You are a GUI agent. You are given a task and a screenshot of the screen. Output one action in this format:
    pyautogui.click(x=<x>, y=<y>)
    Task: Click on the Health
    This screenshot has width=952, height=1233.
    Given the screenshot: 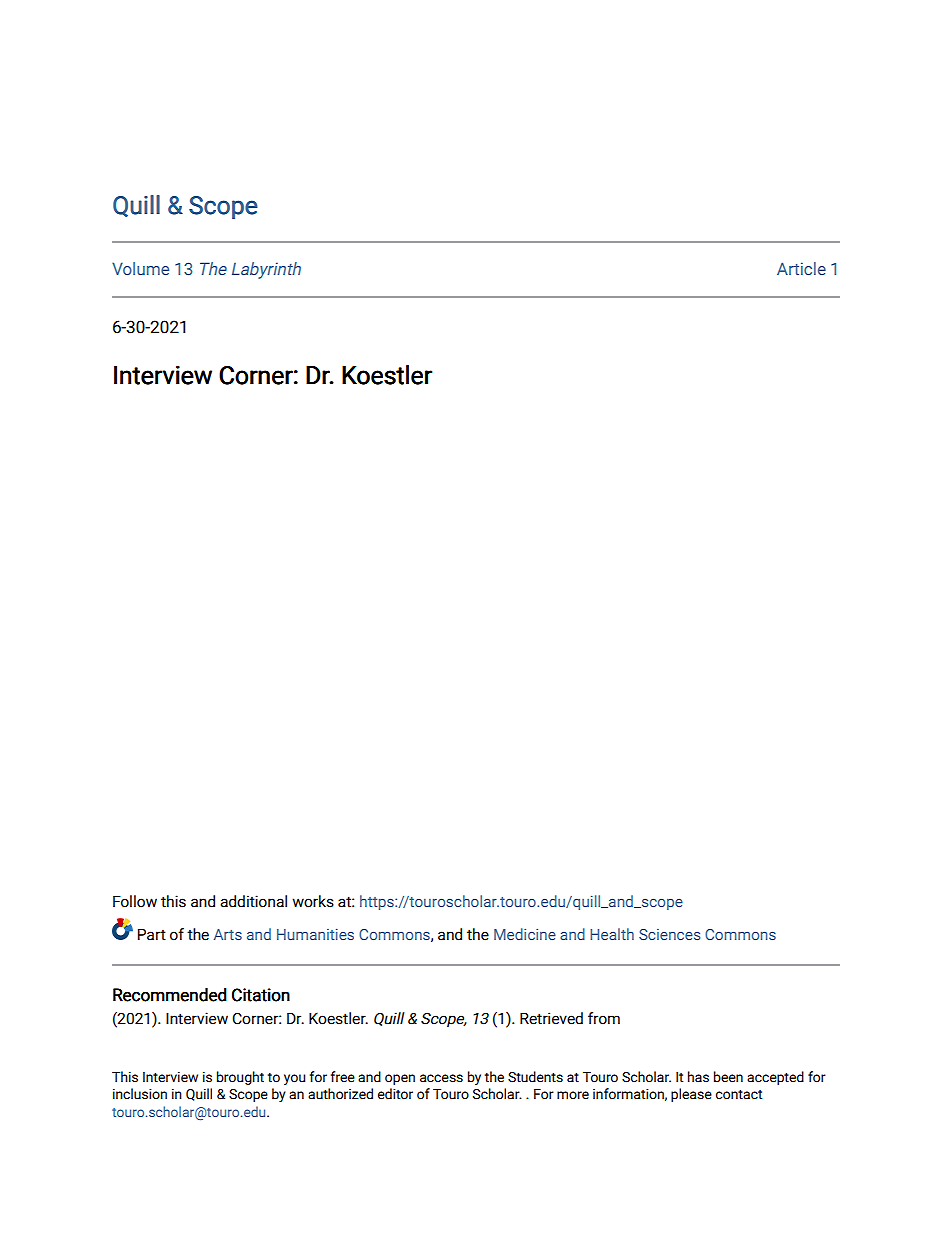 What is the action you would take?
    pyautogui.click(x=612, y=934)
